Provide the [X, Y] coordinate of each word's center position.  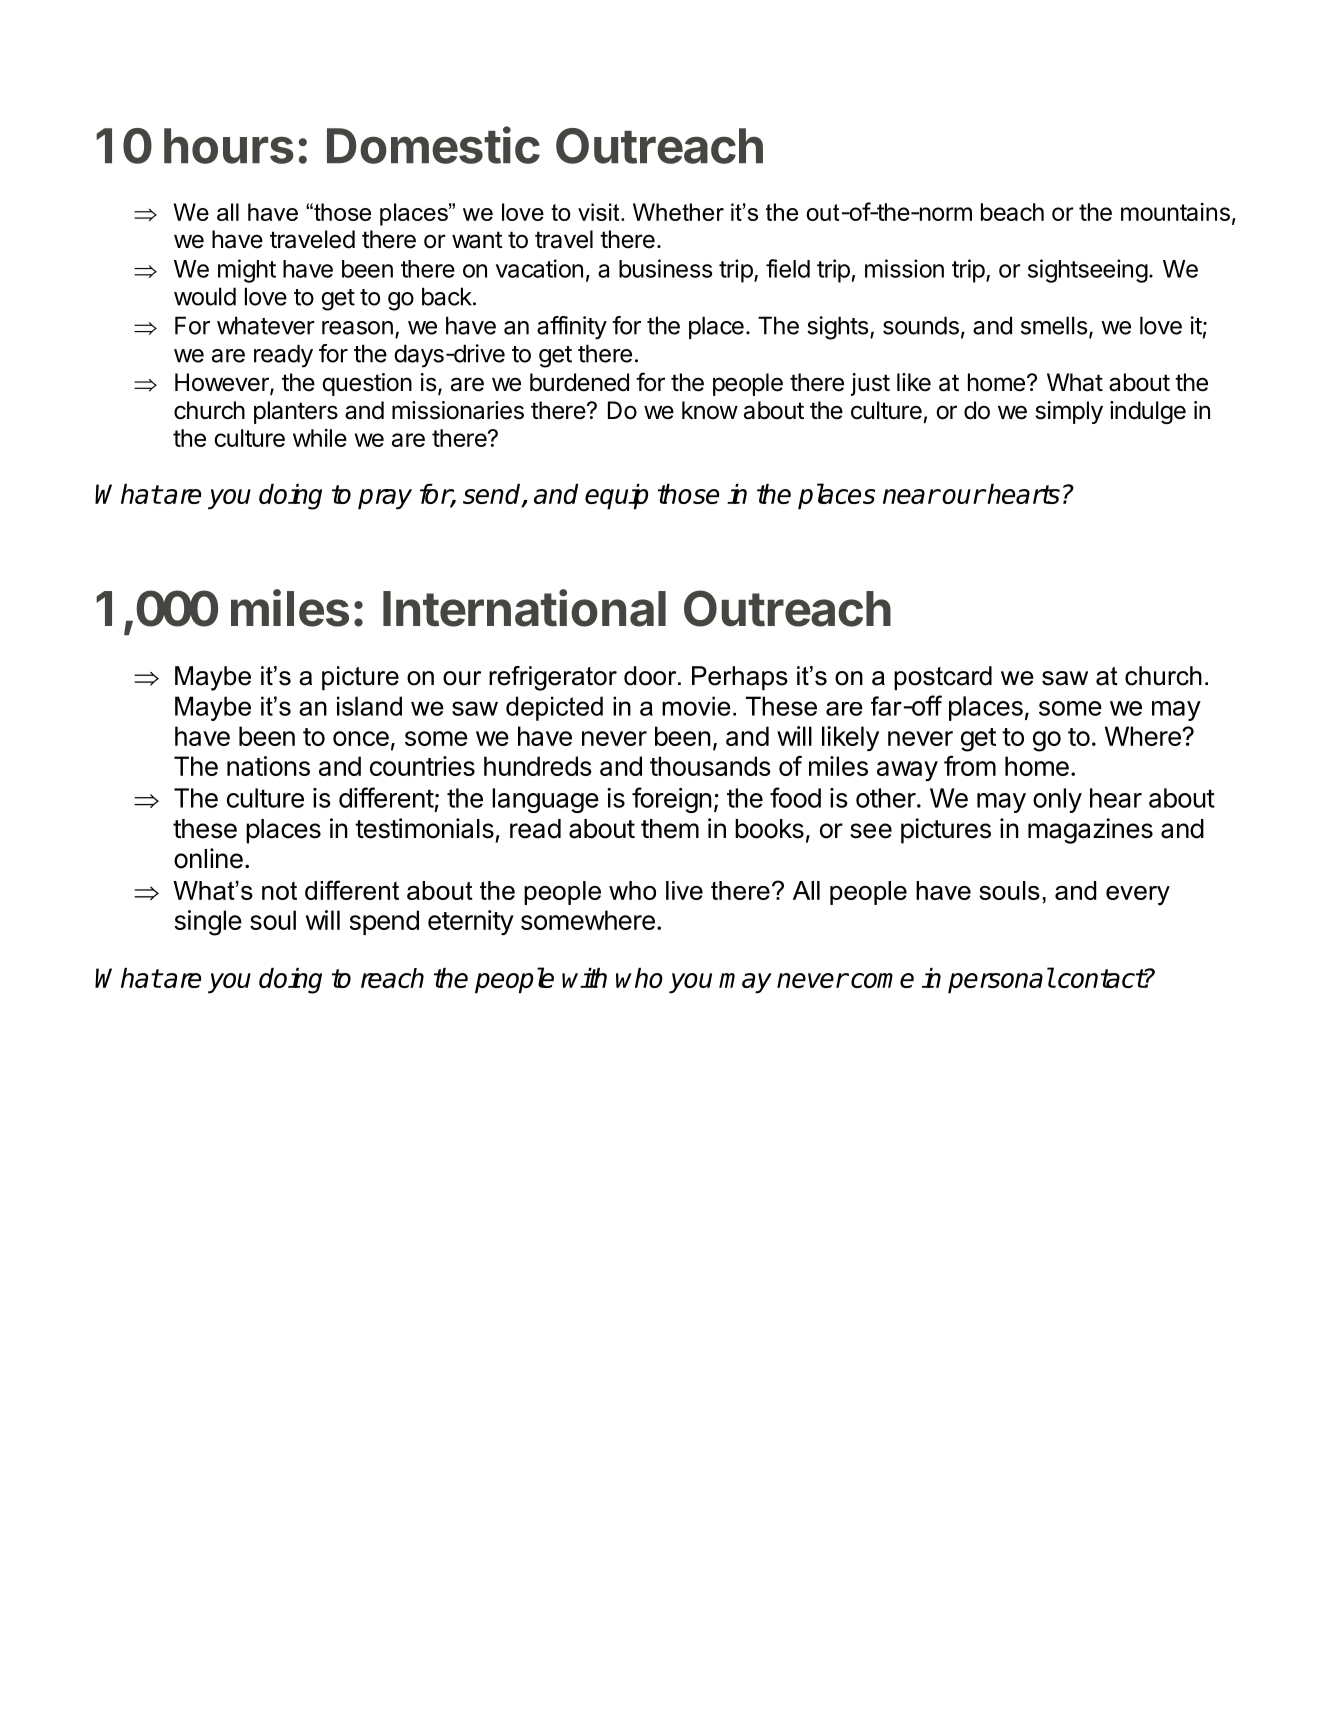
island [369, 706]
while [320, 438]
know [710, 410]
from [970, 766]
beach [1012, 212]
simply [1069, 412]
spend [384, 922]
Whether [678, 212]
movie [696, 706]
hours [229, 146]
